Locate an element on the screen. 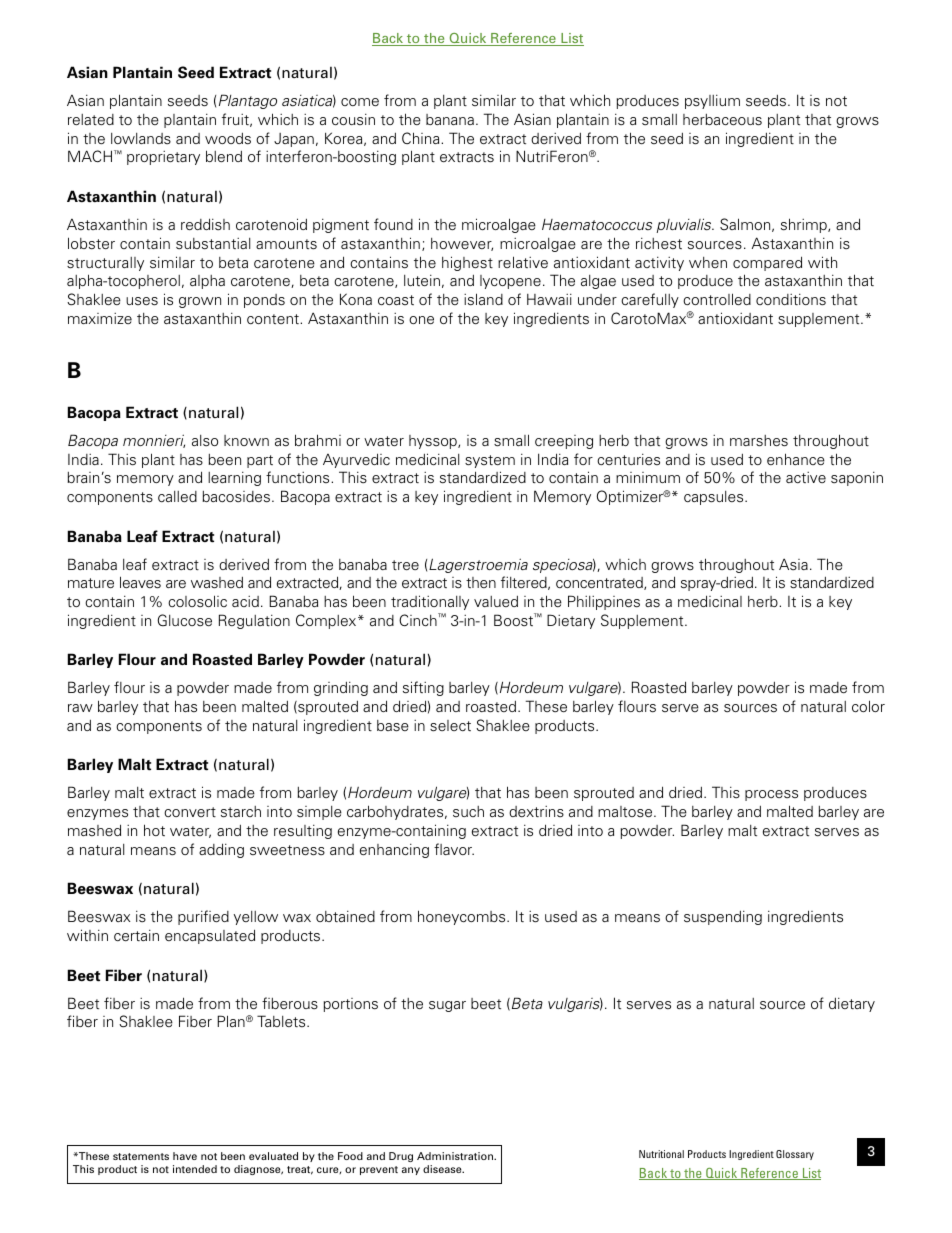 The image size is (952, 1233). psyllium is located at coordinates (712, 102).
